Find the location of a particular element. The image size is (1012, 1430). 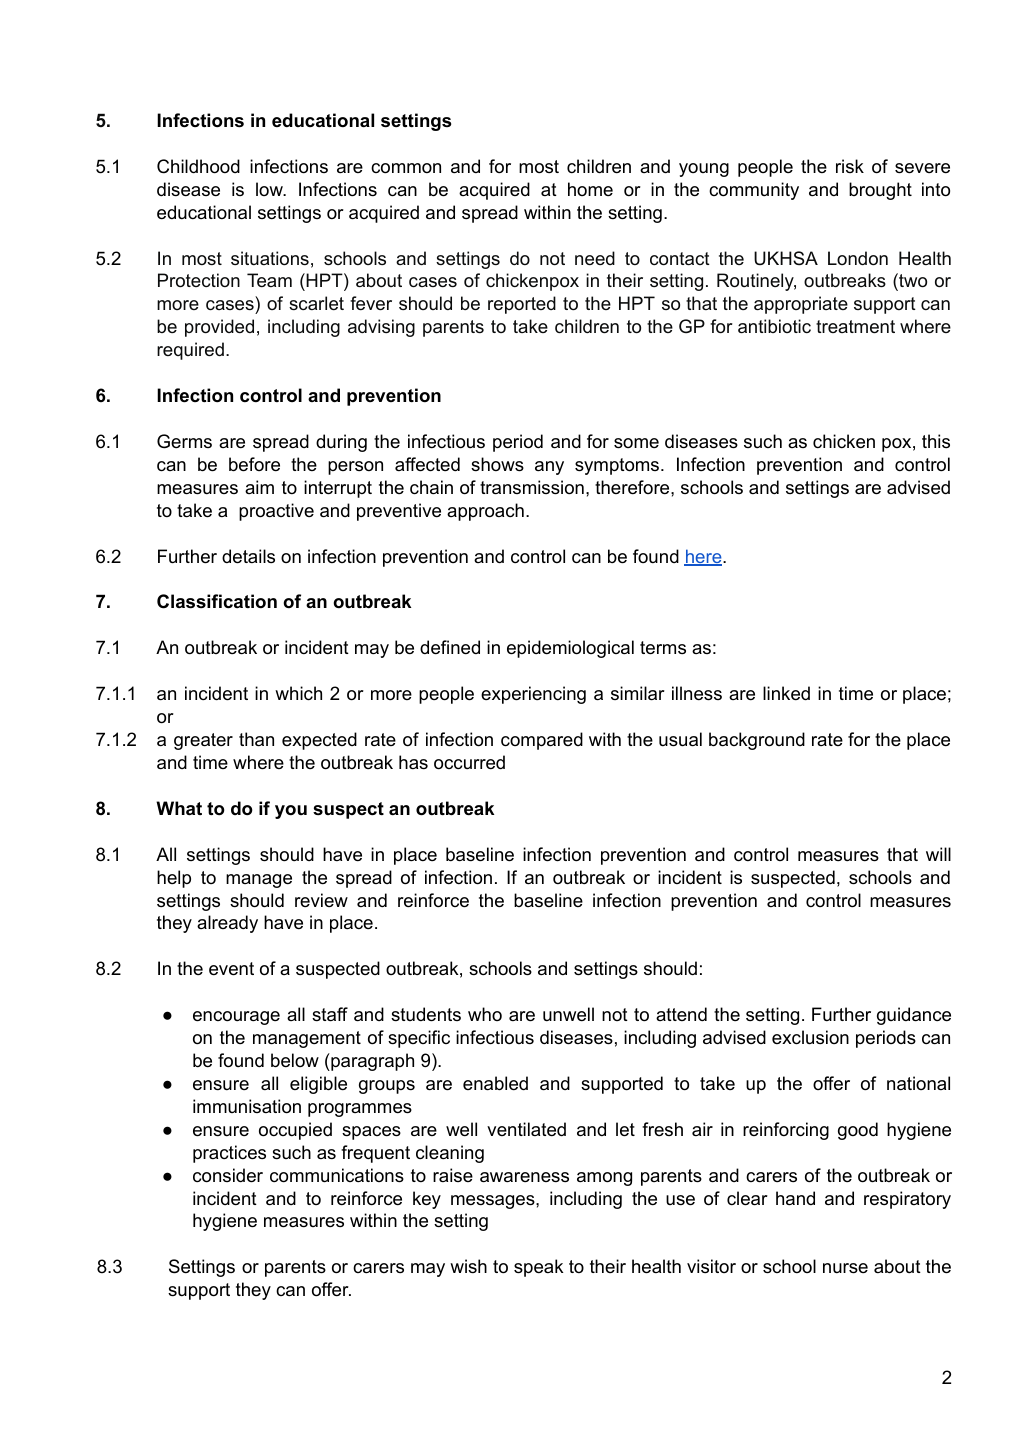

linked is located at coordinates (786, 693).
